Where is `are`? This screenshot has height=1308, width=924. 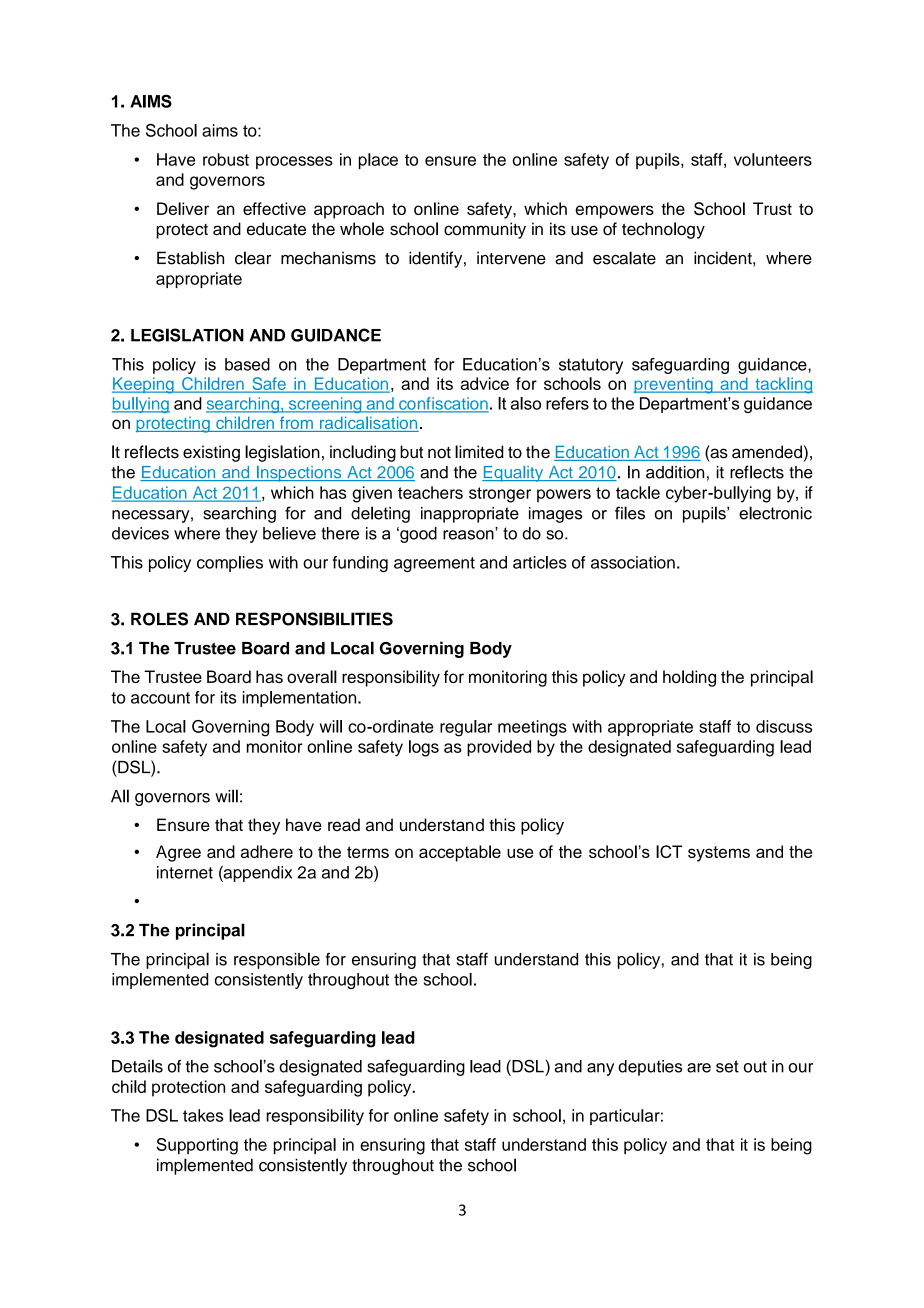
are is located at coordinates (699, 1068).
